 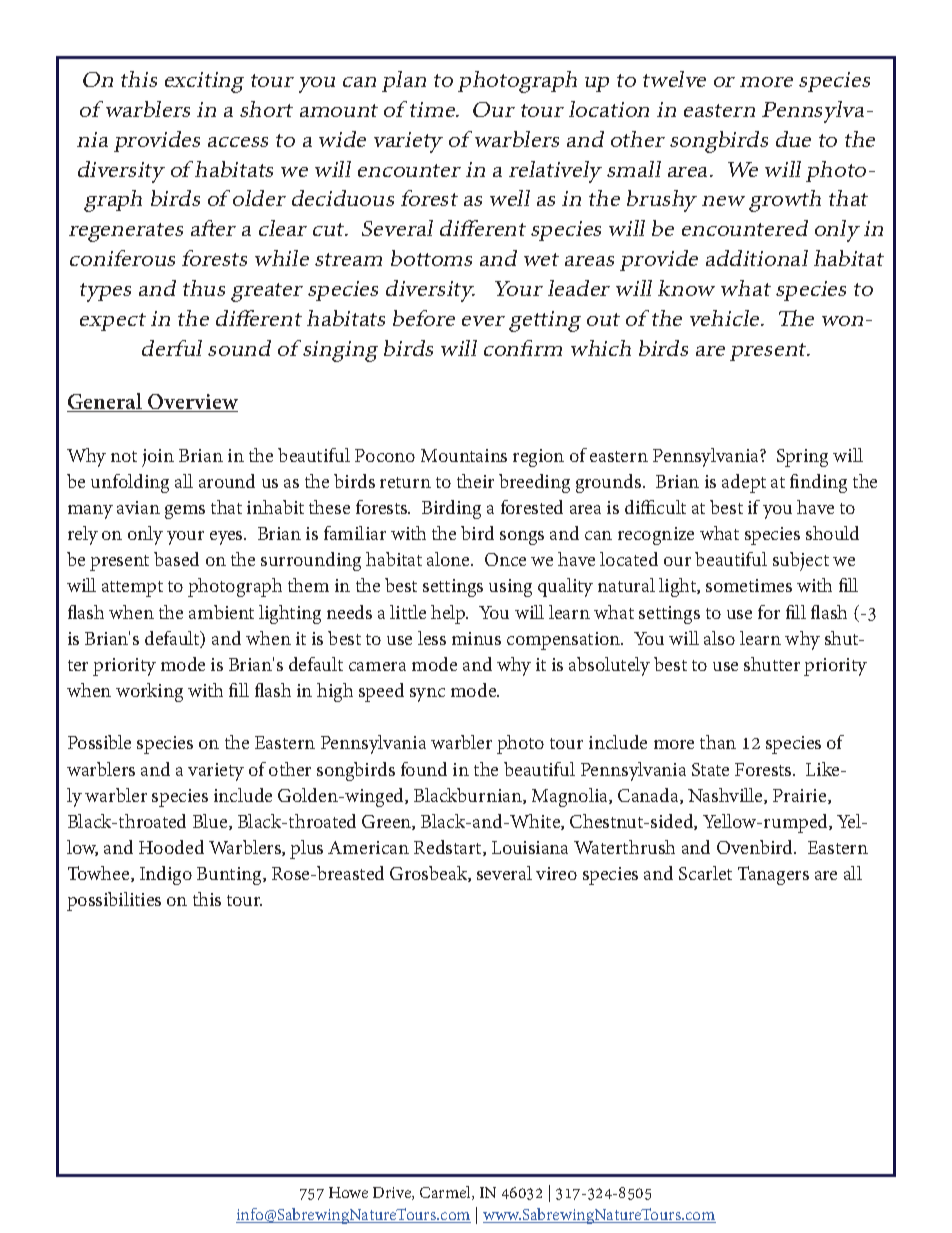 I want to click on Overview, so click(x=192, y=403).
